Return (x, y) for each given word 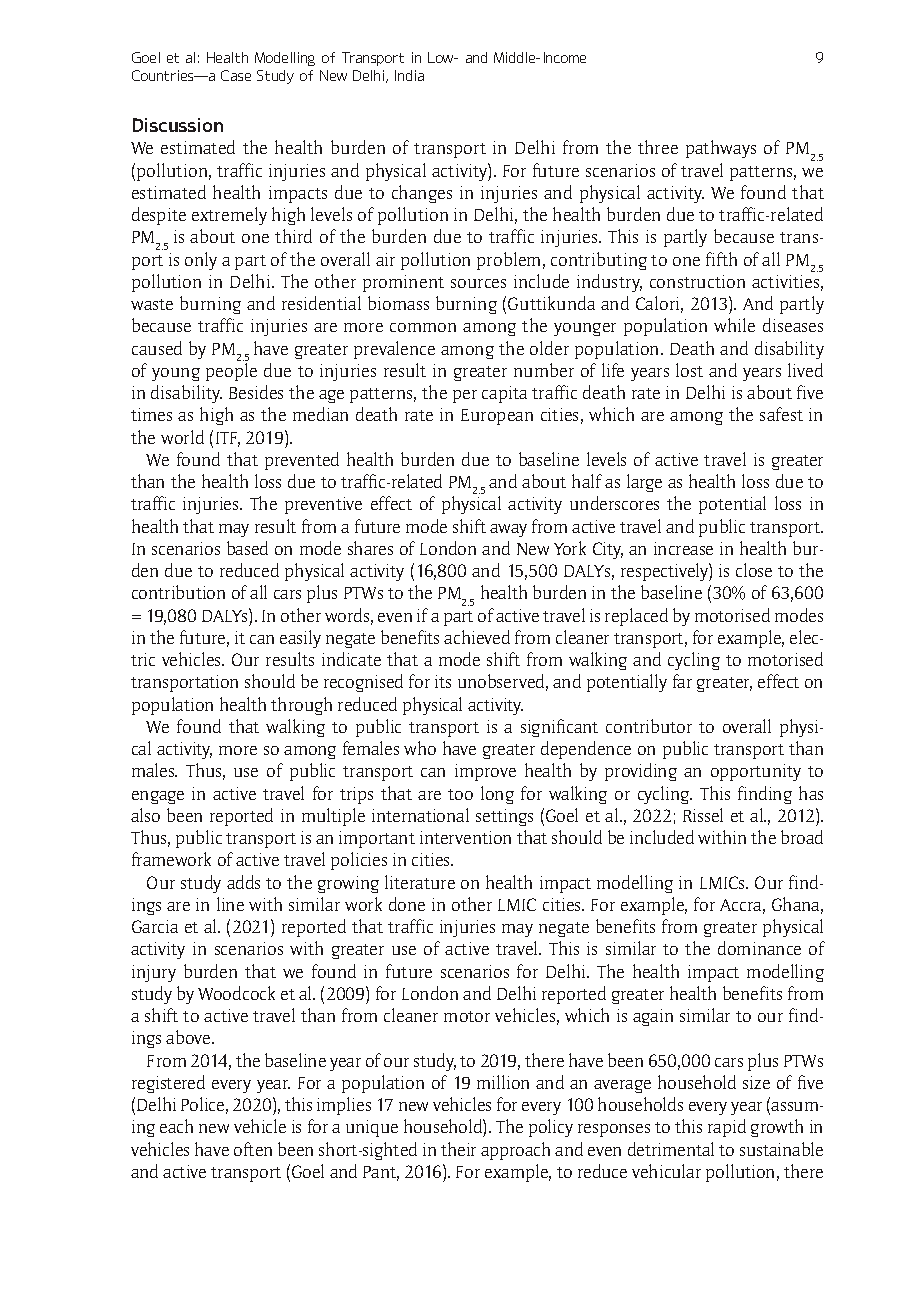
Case (236, 75)
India (409, 75)
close (754, 570)
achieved (477, 637)
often (253, 1149)
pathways (721, 149)
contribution (178, 592)
